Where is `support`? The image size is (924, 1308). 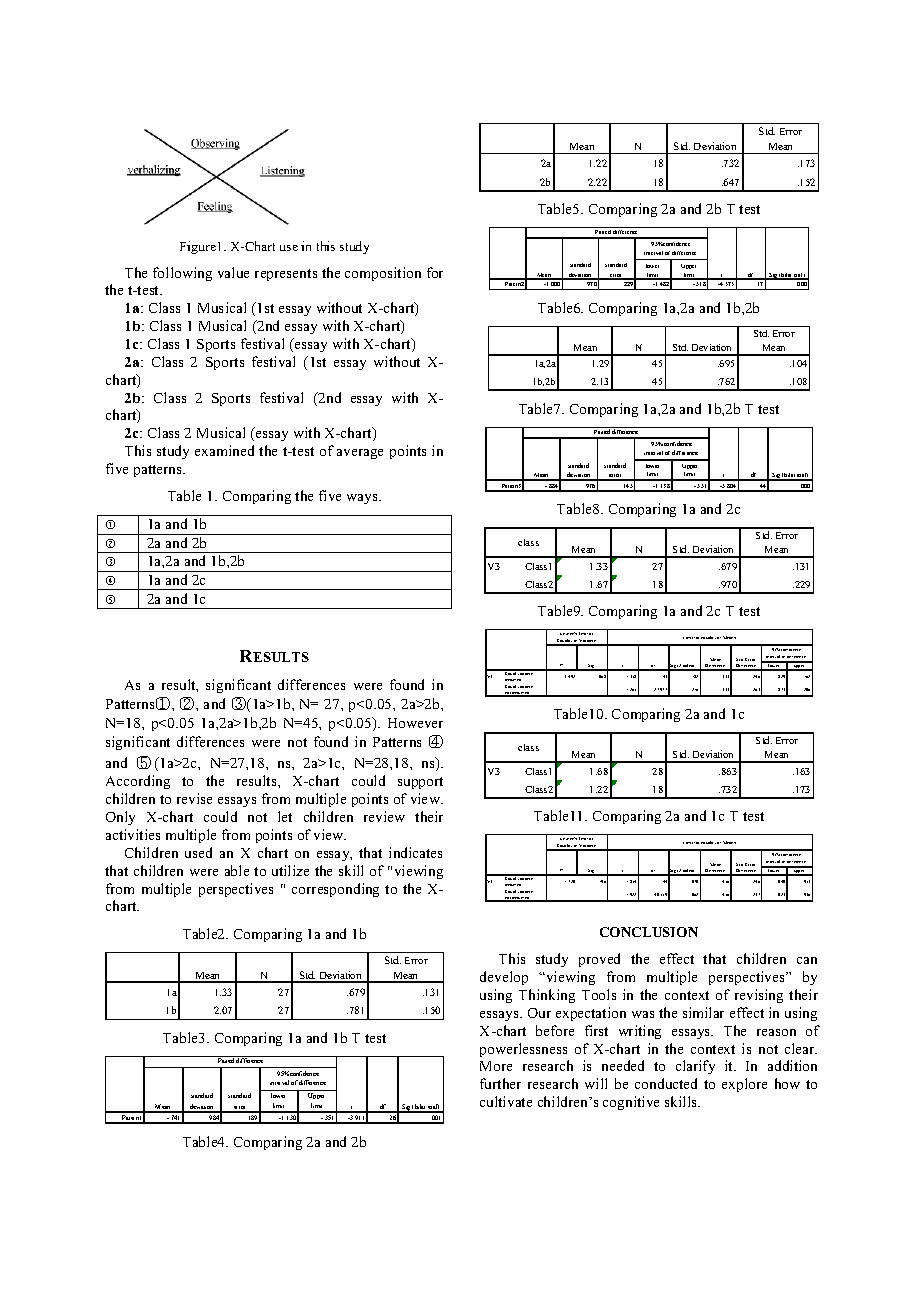 support is located at coordinates (420, 783).
